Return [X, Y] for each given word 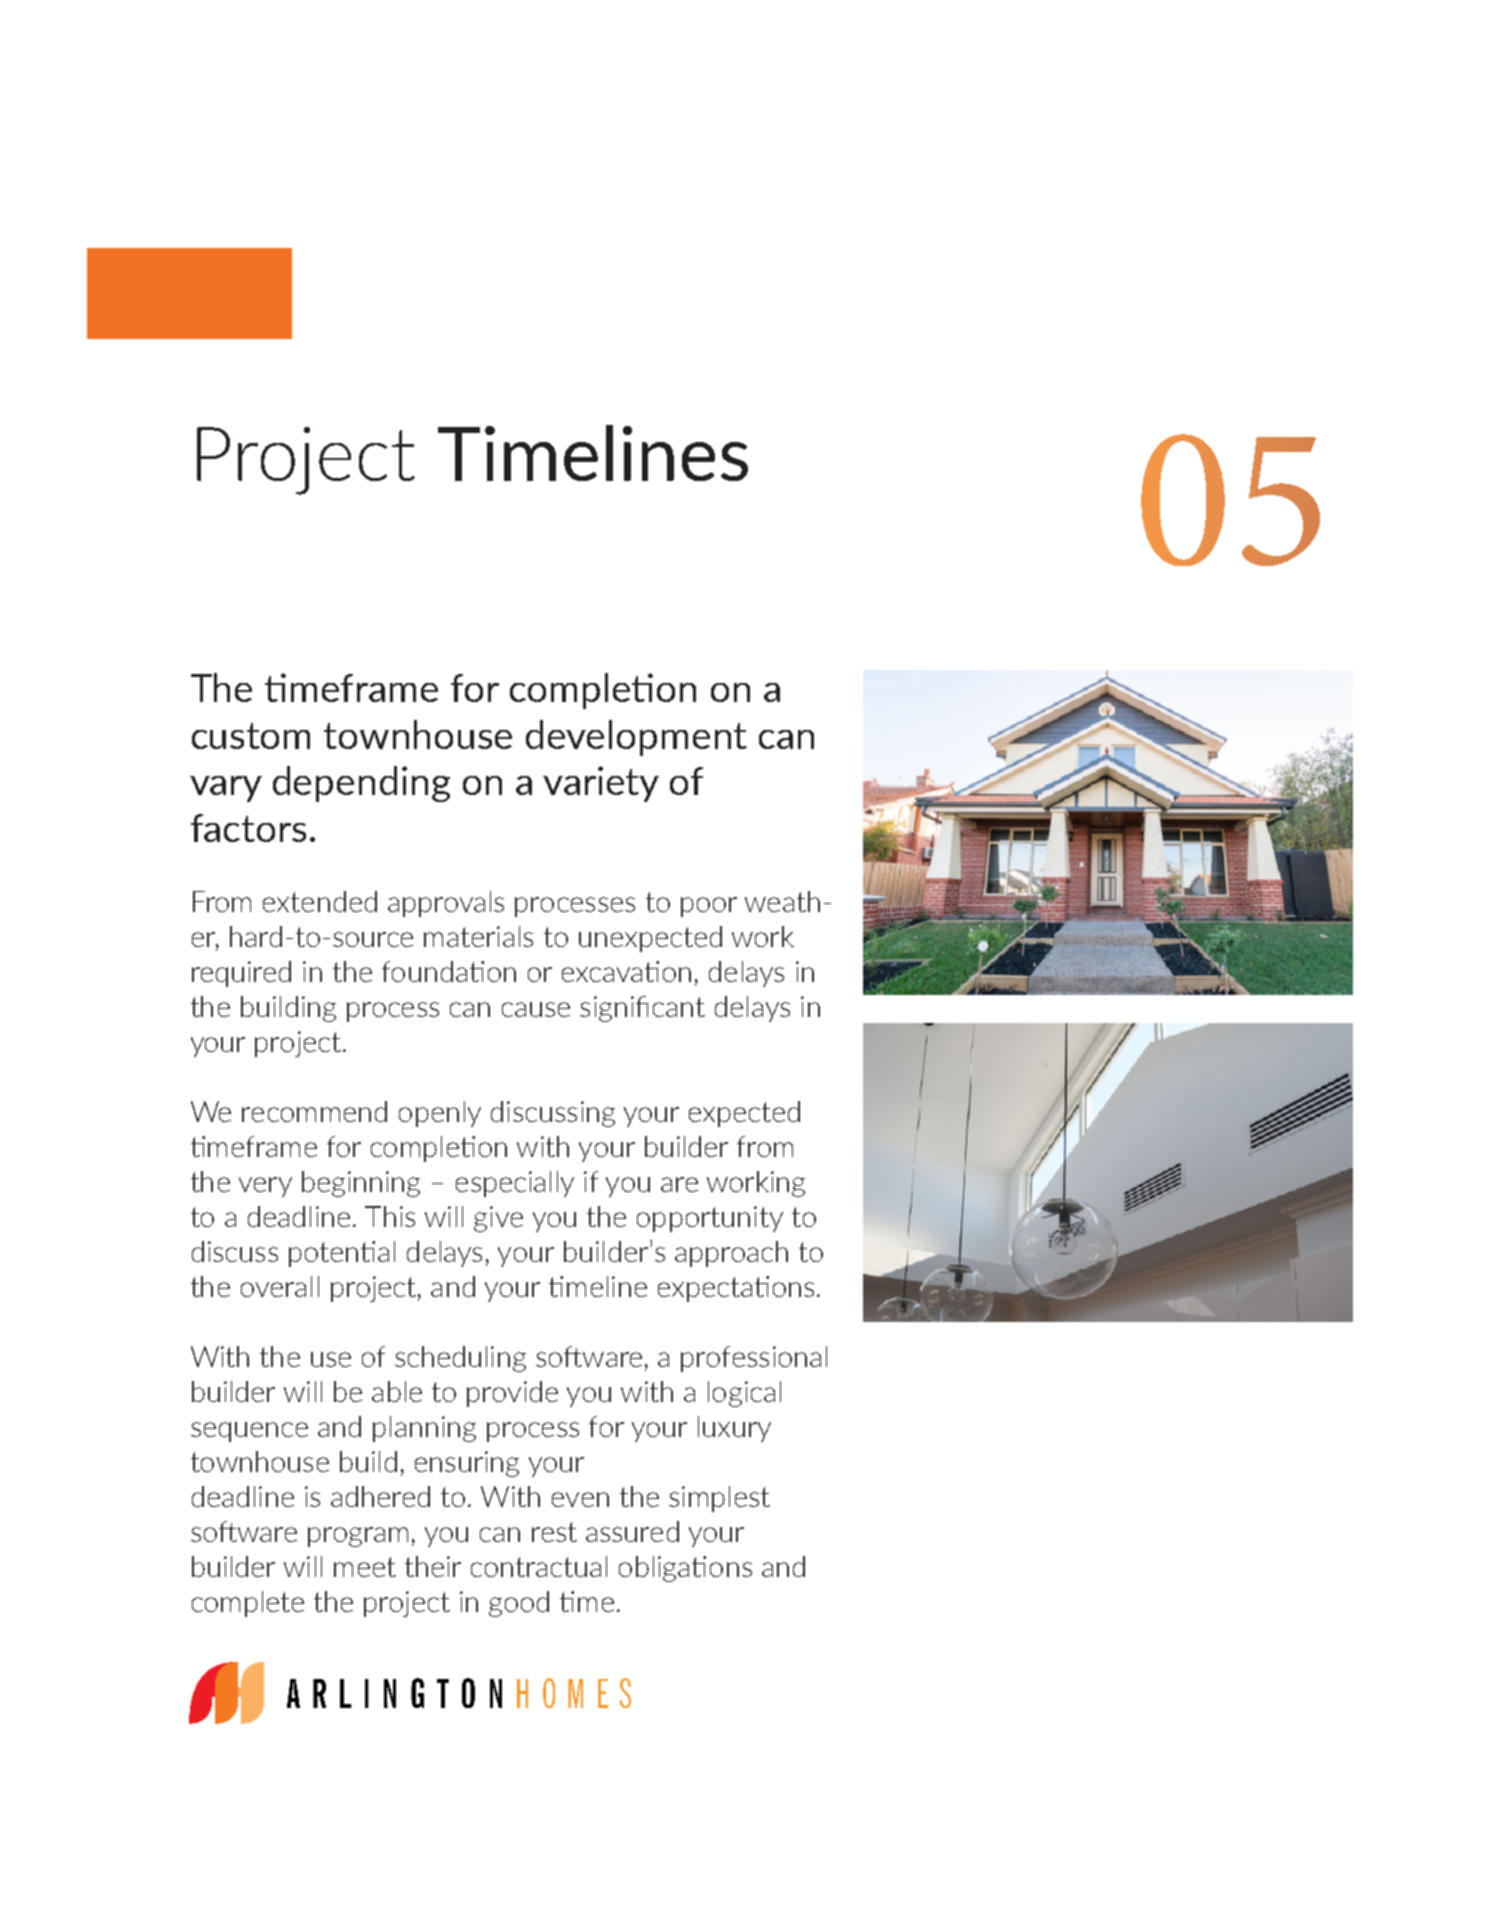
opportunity [710, 1219]
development [636, 738]
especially [515, 1184]
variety [601, 784]
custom [251, 736]
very [265, 1187]
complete [248, 1604]
